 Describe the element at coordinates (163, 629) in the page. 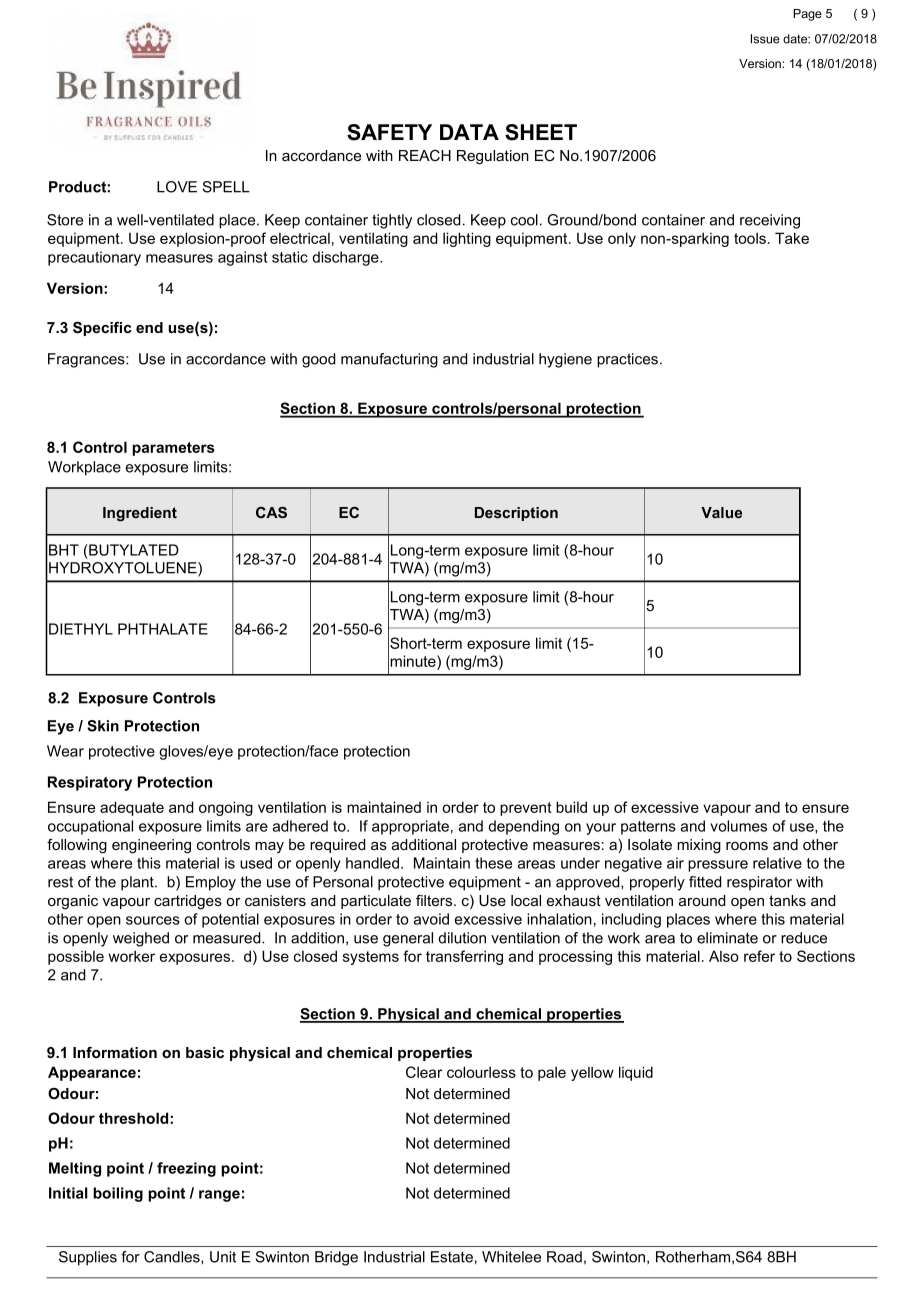

I see `PHTHALATE` at that location.
